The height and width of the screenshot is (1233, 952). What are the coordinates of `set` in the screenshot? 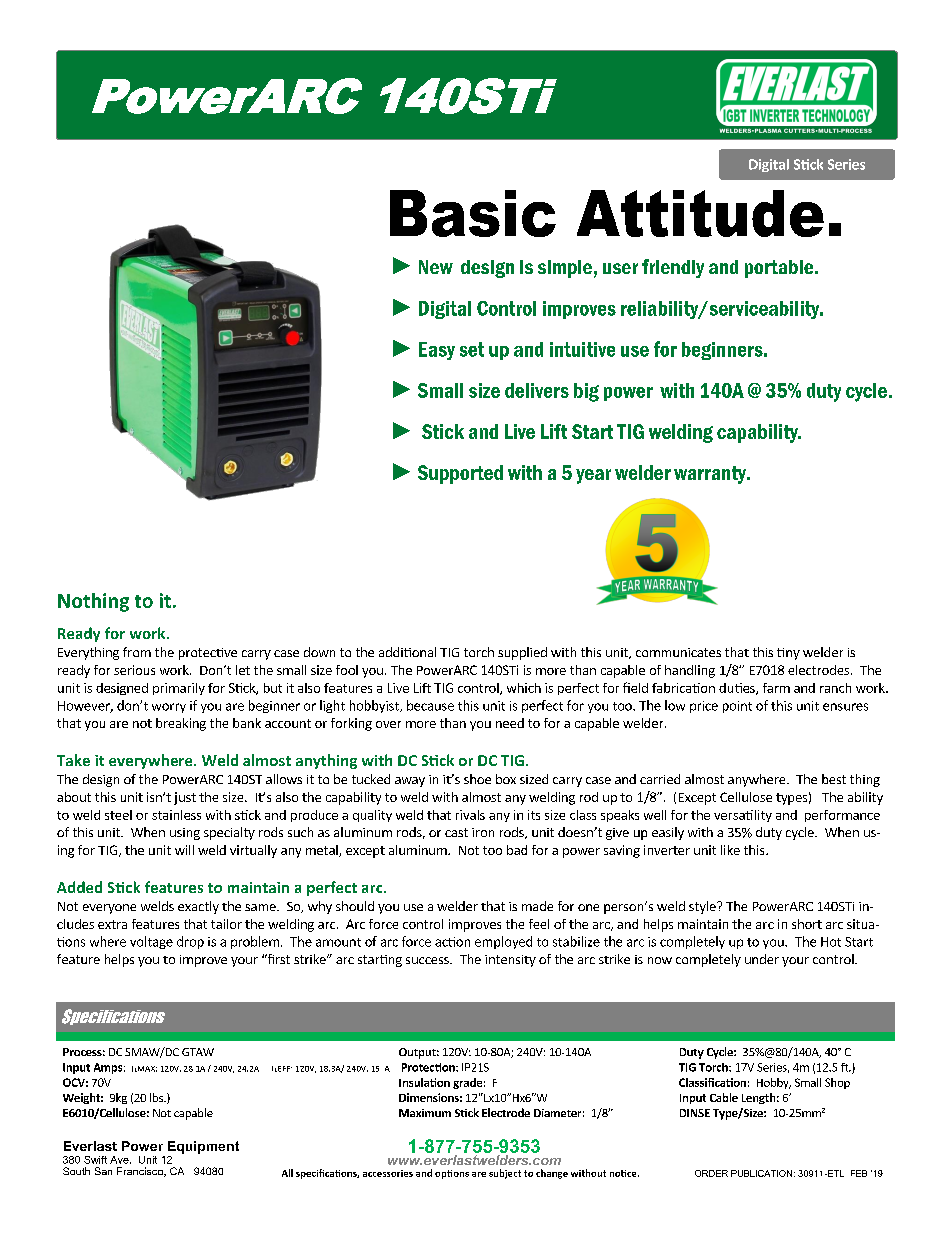 It's located at (472, 349).
